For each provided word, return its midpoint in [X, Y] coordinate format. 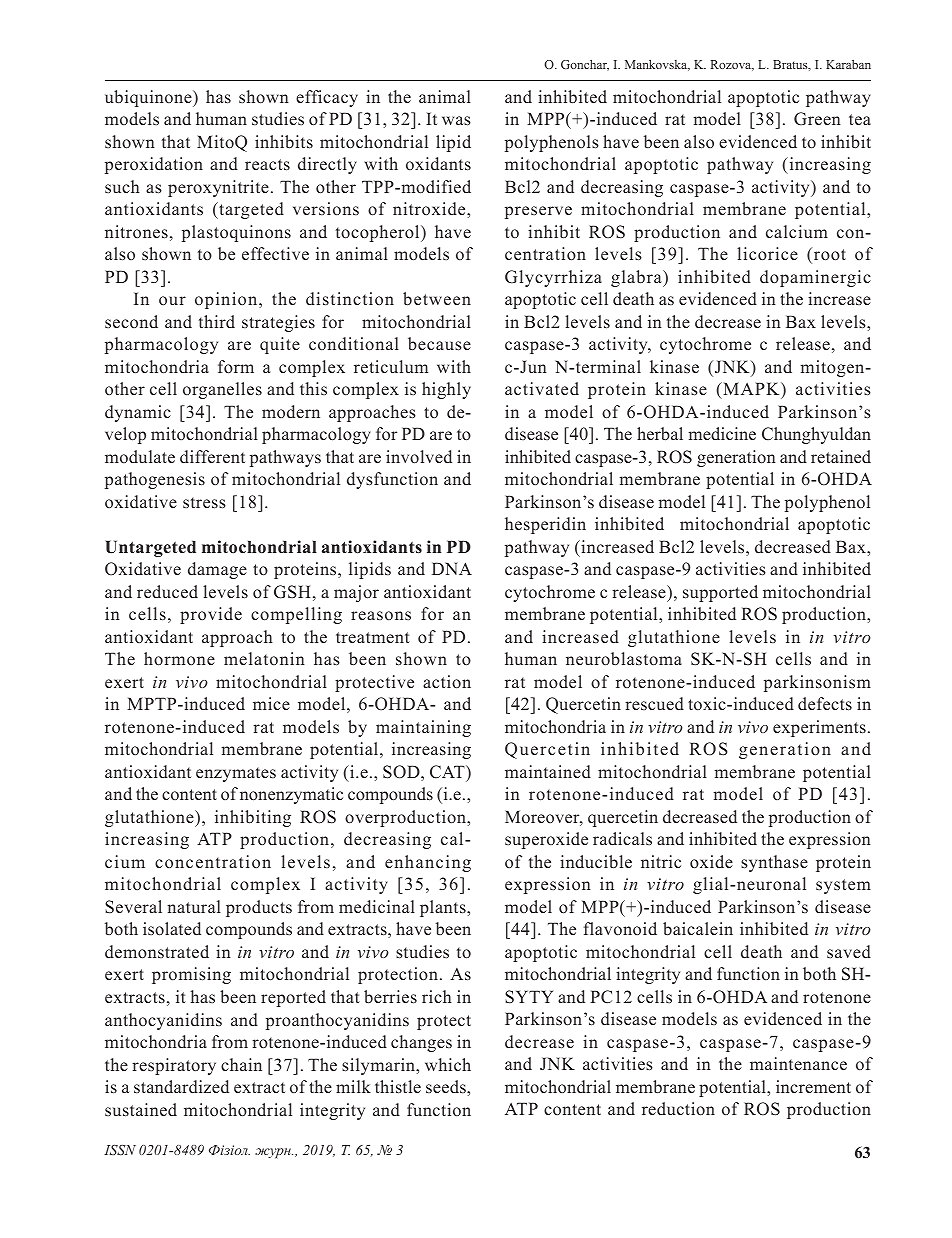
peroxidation [154, 165]
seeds [447, 1087]
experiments [819, 728]
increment [813, 1087]
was [456, 121]
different [212, 457]
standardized [181, 1087]
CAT [448, 772]
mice [271, 703]
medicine [722, 434]
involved [419, 457]
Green [817, 119]
